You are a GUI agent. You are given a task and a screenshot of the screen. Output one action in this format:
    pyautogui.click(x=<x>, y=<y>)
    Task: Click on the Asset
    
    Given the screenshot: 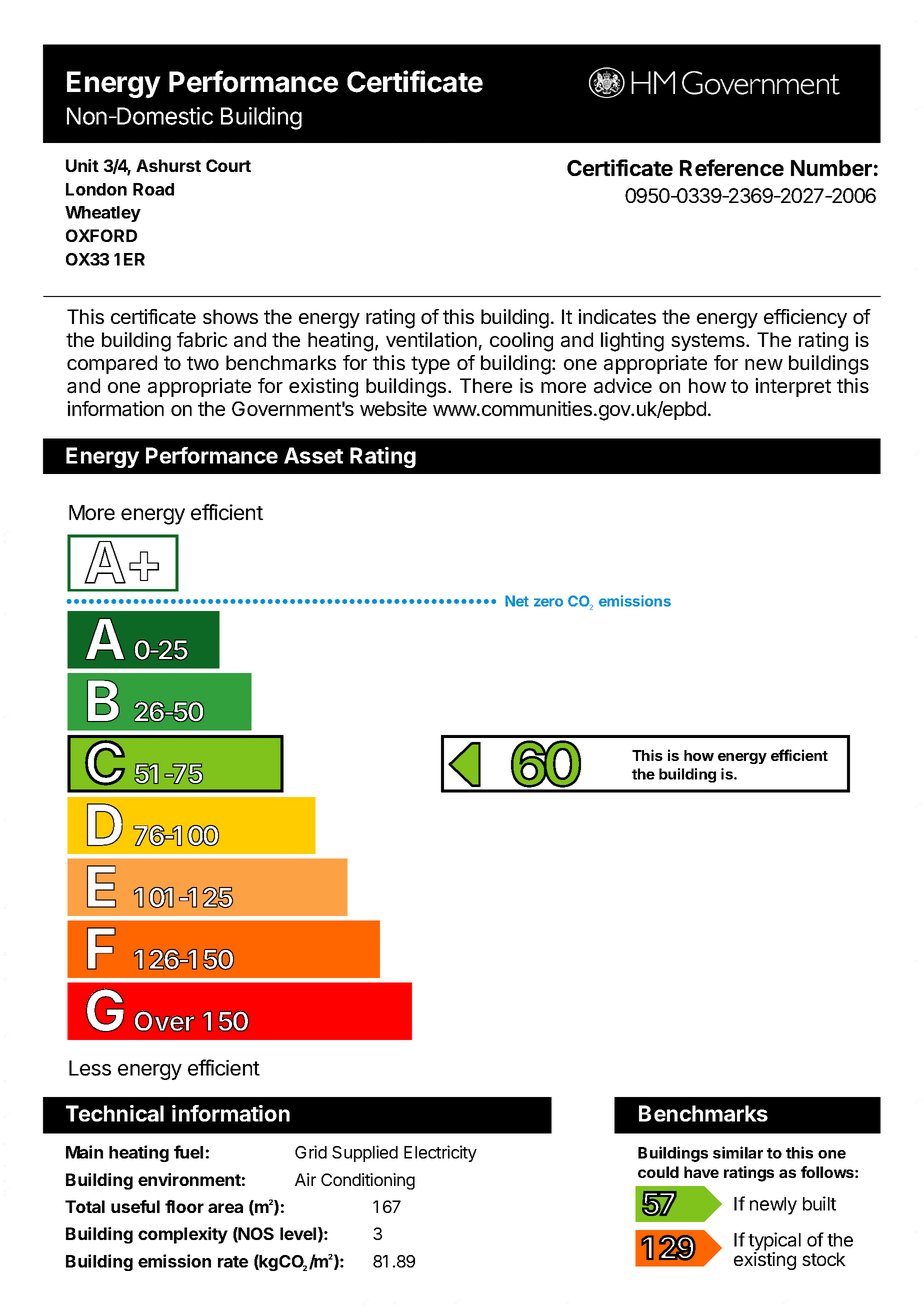 What is the action you would take?
    pyautogui.click(x=313, y=455)
